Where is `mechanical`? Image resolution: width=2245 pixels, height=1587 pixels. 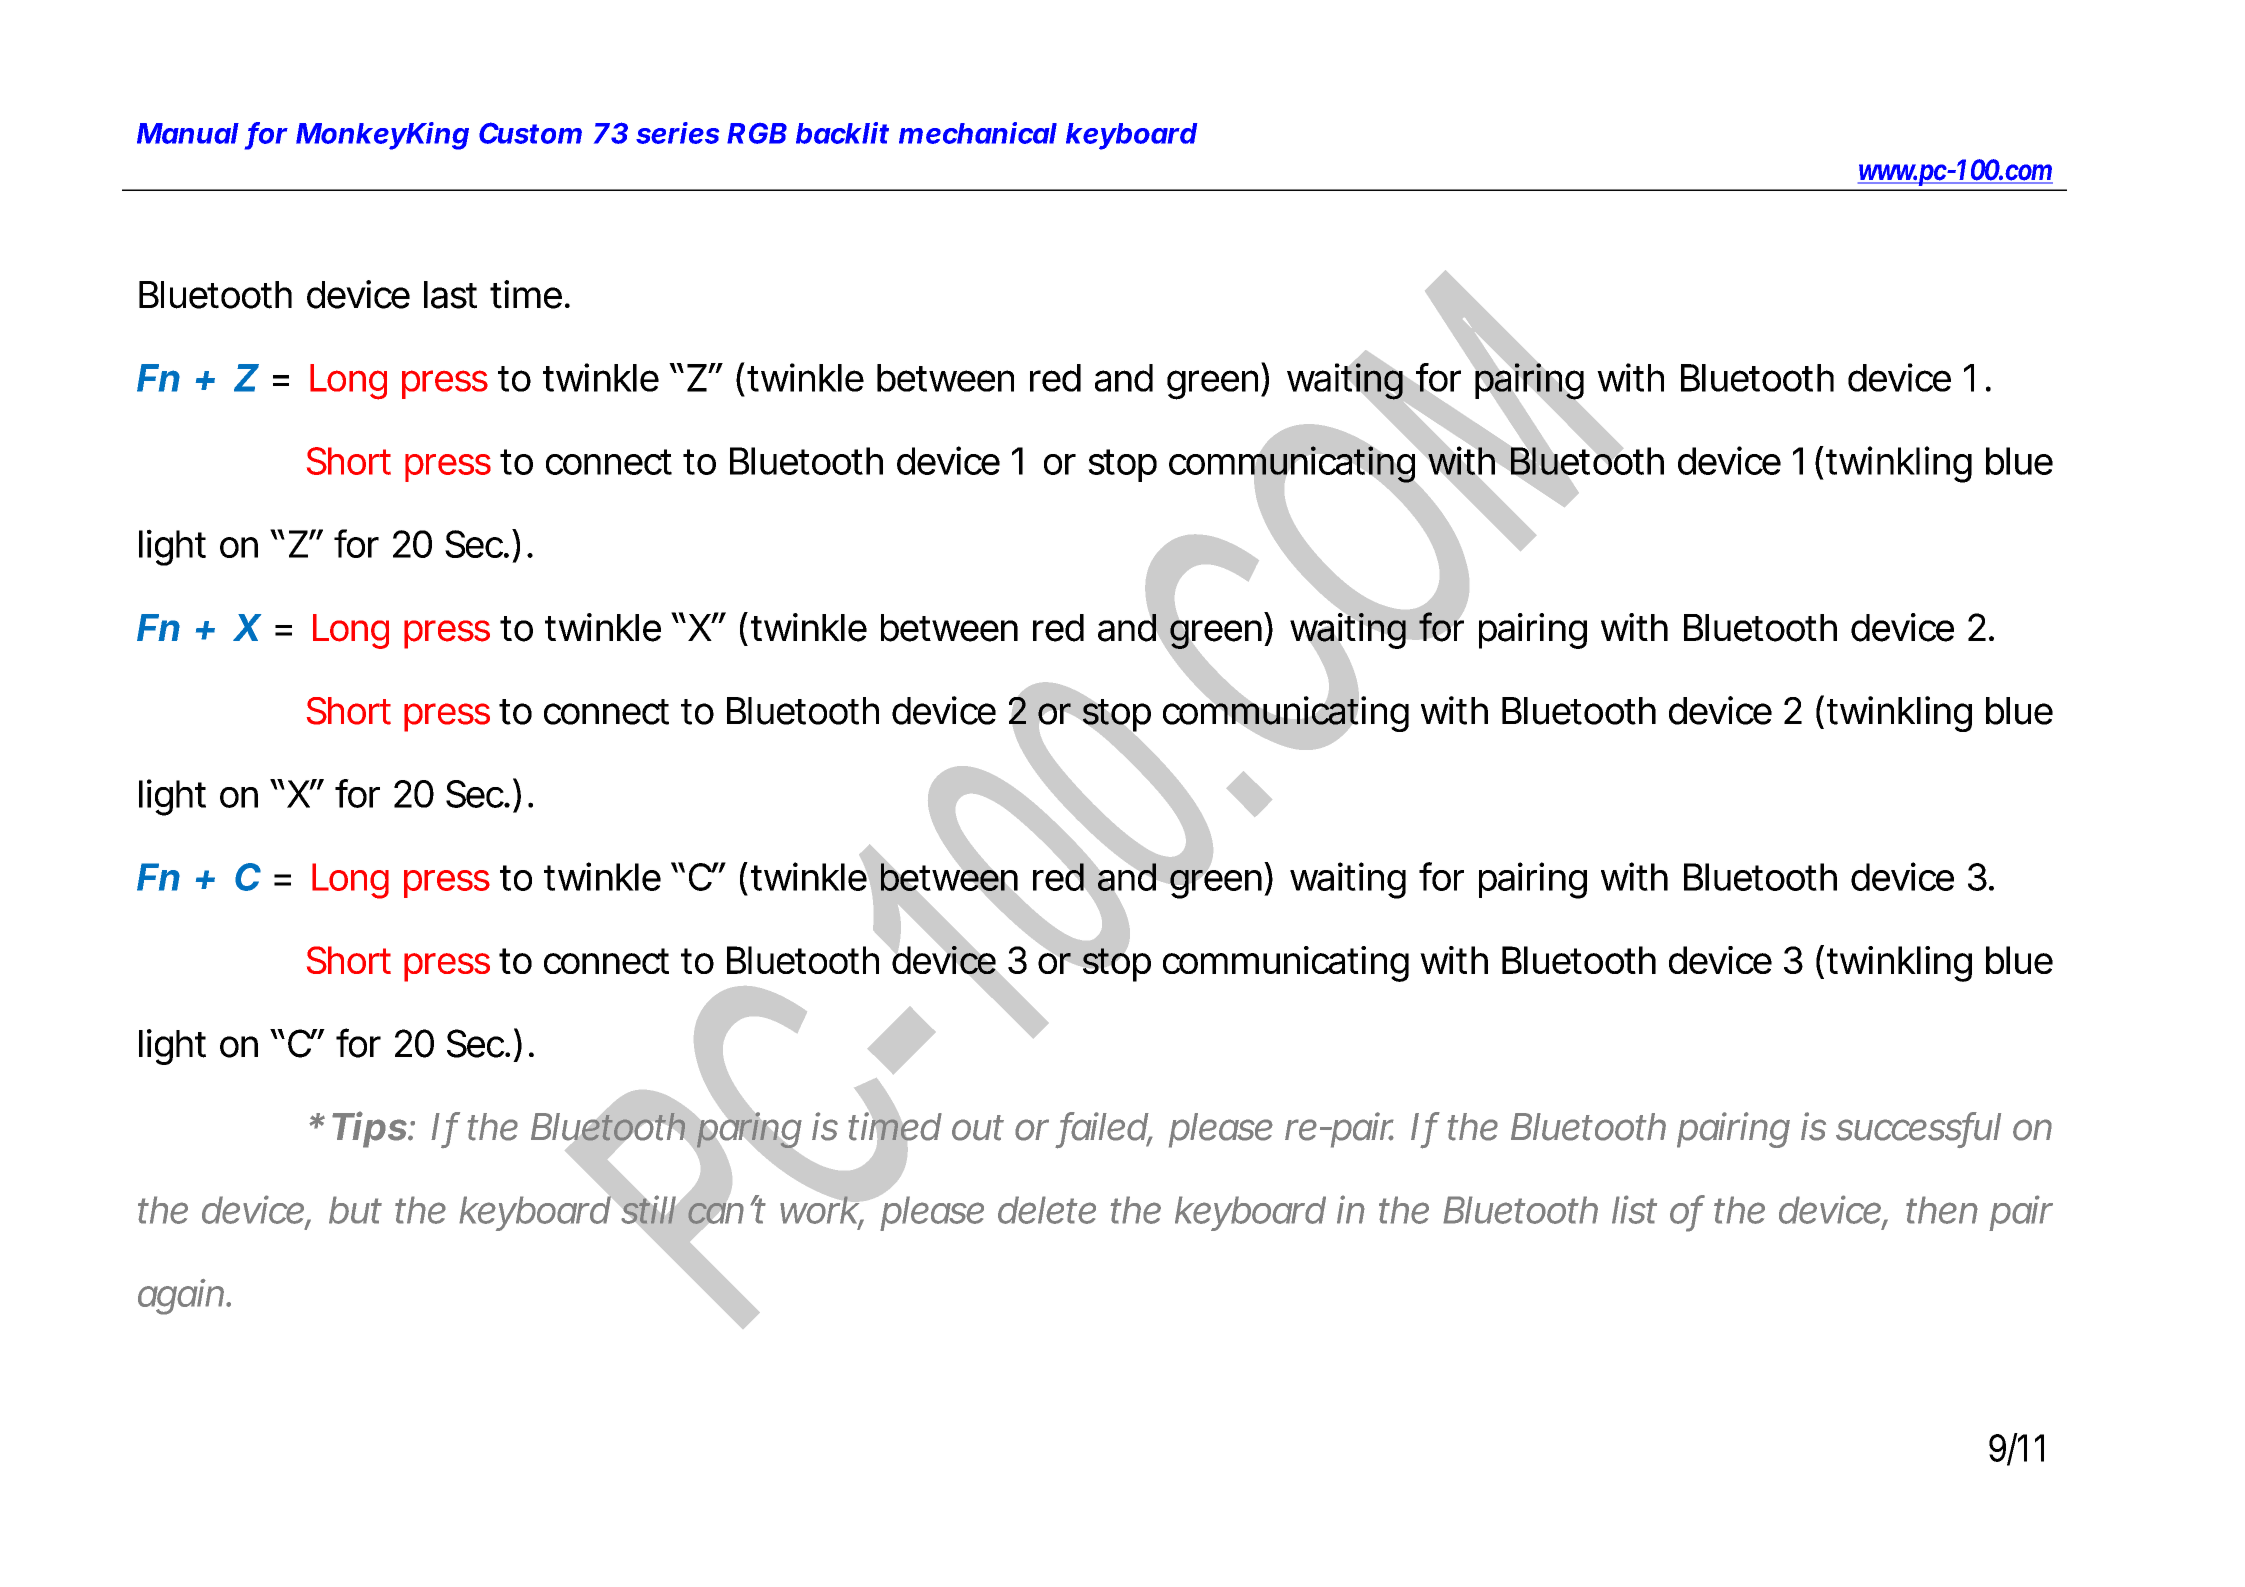 mechanical is located at coordinates (978, 133).
